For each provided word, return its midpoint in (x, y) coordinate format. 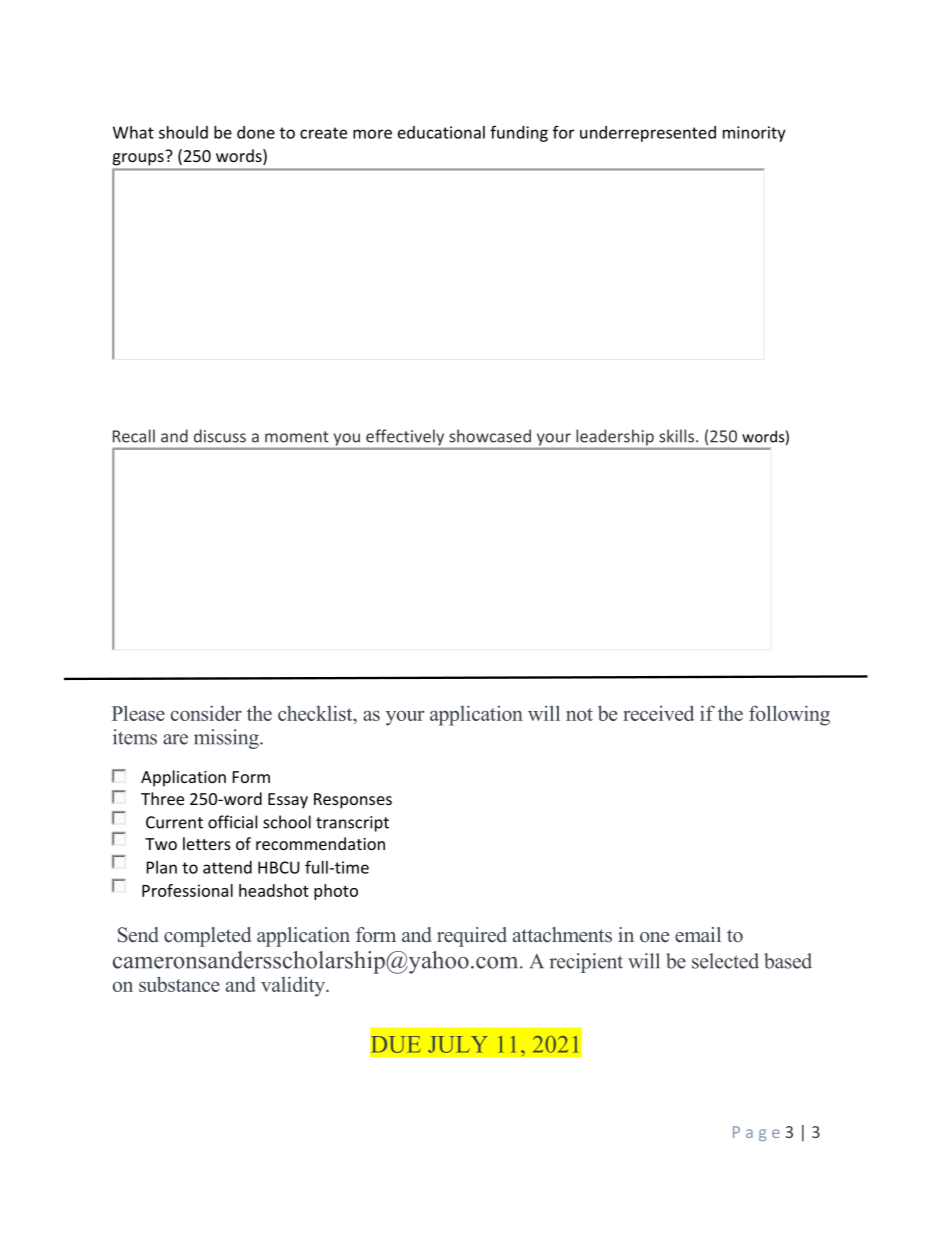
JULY (458, 1044)
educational (441, 132)
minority (754, 134)
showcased (490, 436)
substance (179, 984)
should (183, 132)
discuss (220, 436)
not (579, 714)
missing (227, 739)
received (658, 713)
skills (676, 436)
